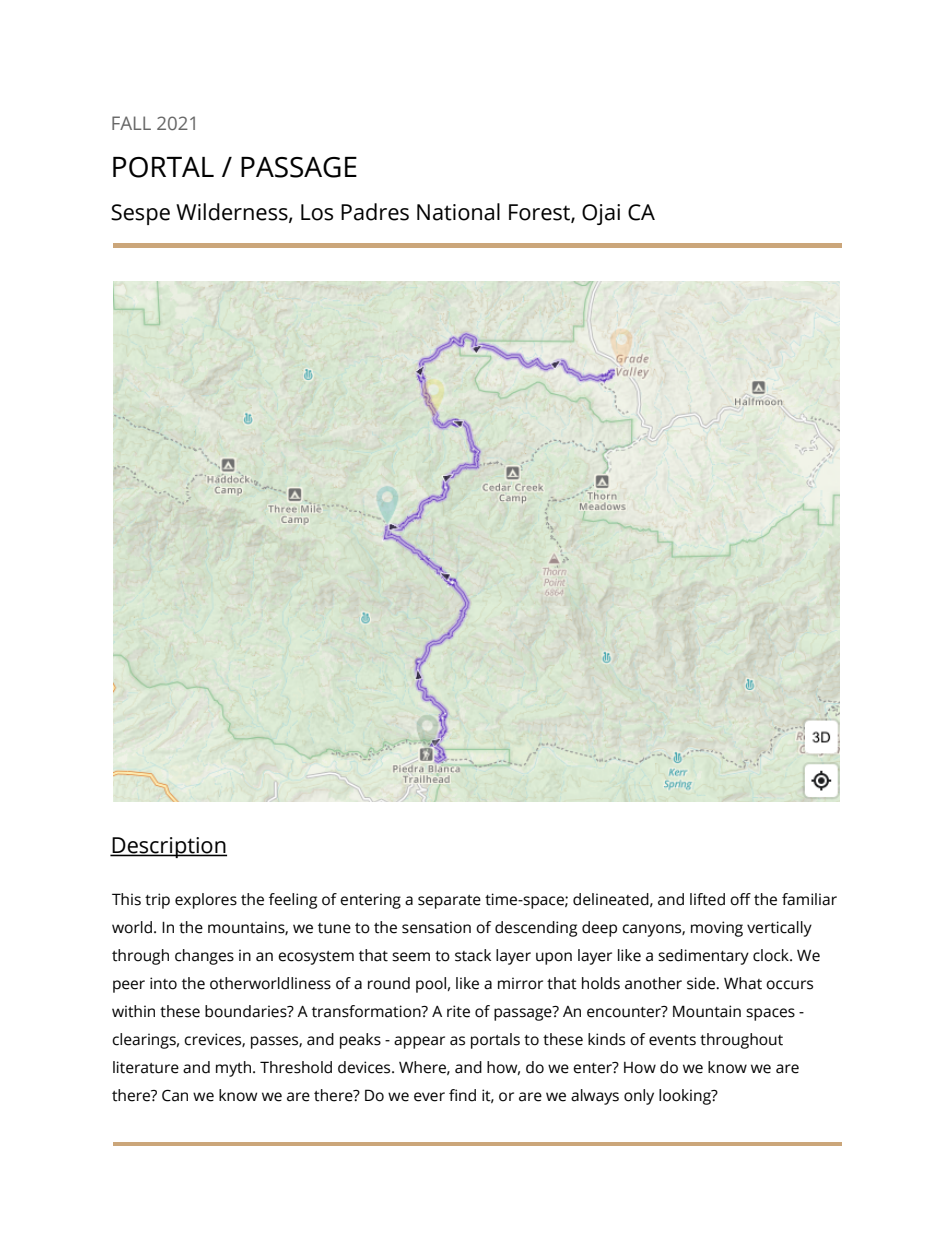 The image size is (952, 1233). What do you see at coordinates (235, 1069) in the screenshot?
I see `myth` at bounding box center [235, 1069].
